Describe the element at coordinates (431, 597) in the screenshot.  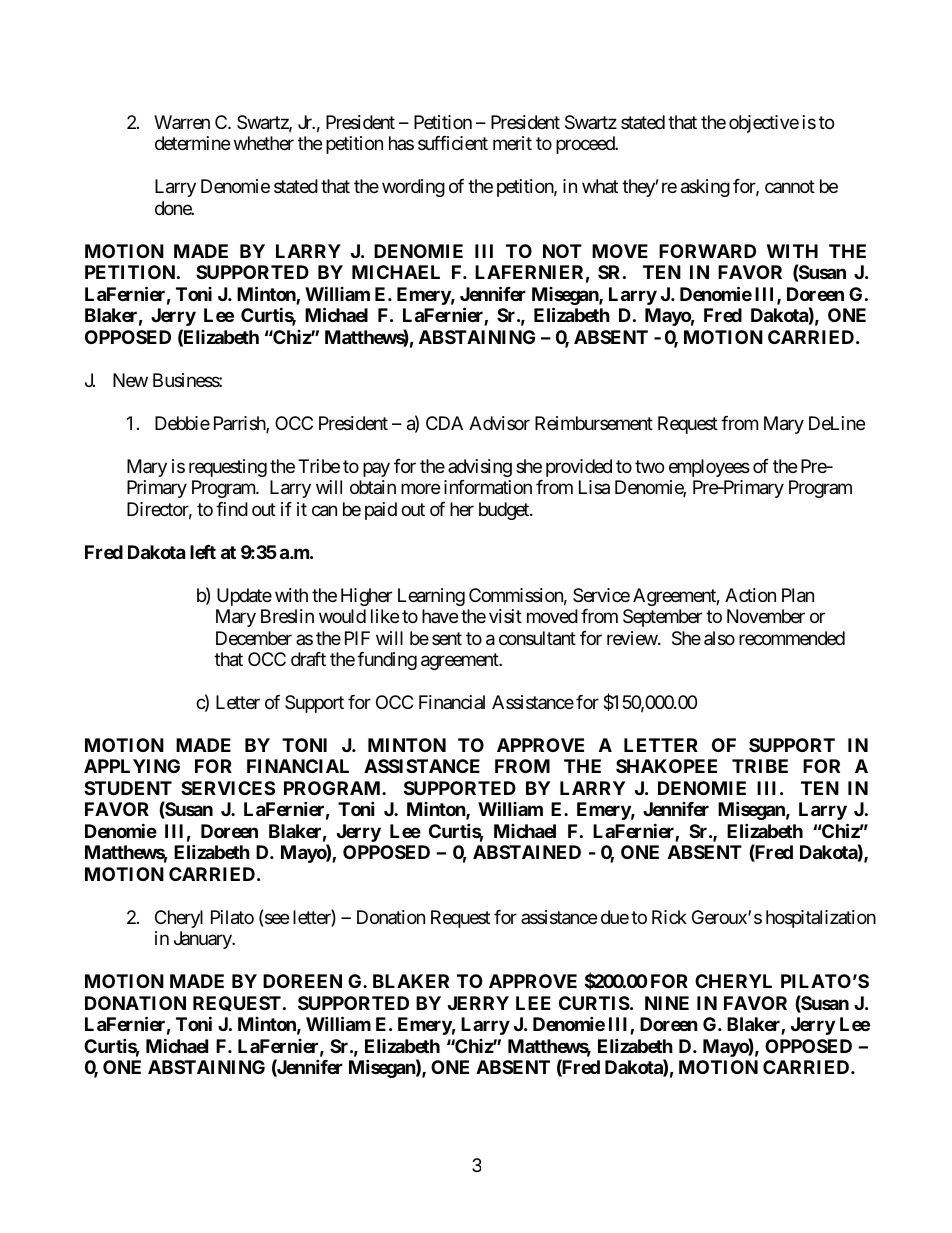
I see `Learning` at that location.
